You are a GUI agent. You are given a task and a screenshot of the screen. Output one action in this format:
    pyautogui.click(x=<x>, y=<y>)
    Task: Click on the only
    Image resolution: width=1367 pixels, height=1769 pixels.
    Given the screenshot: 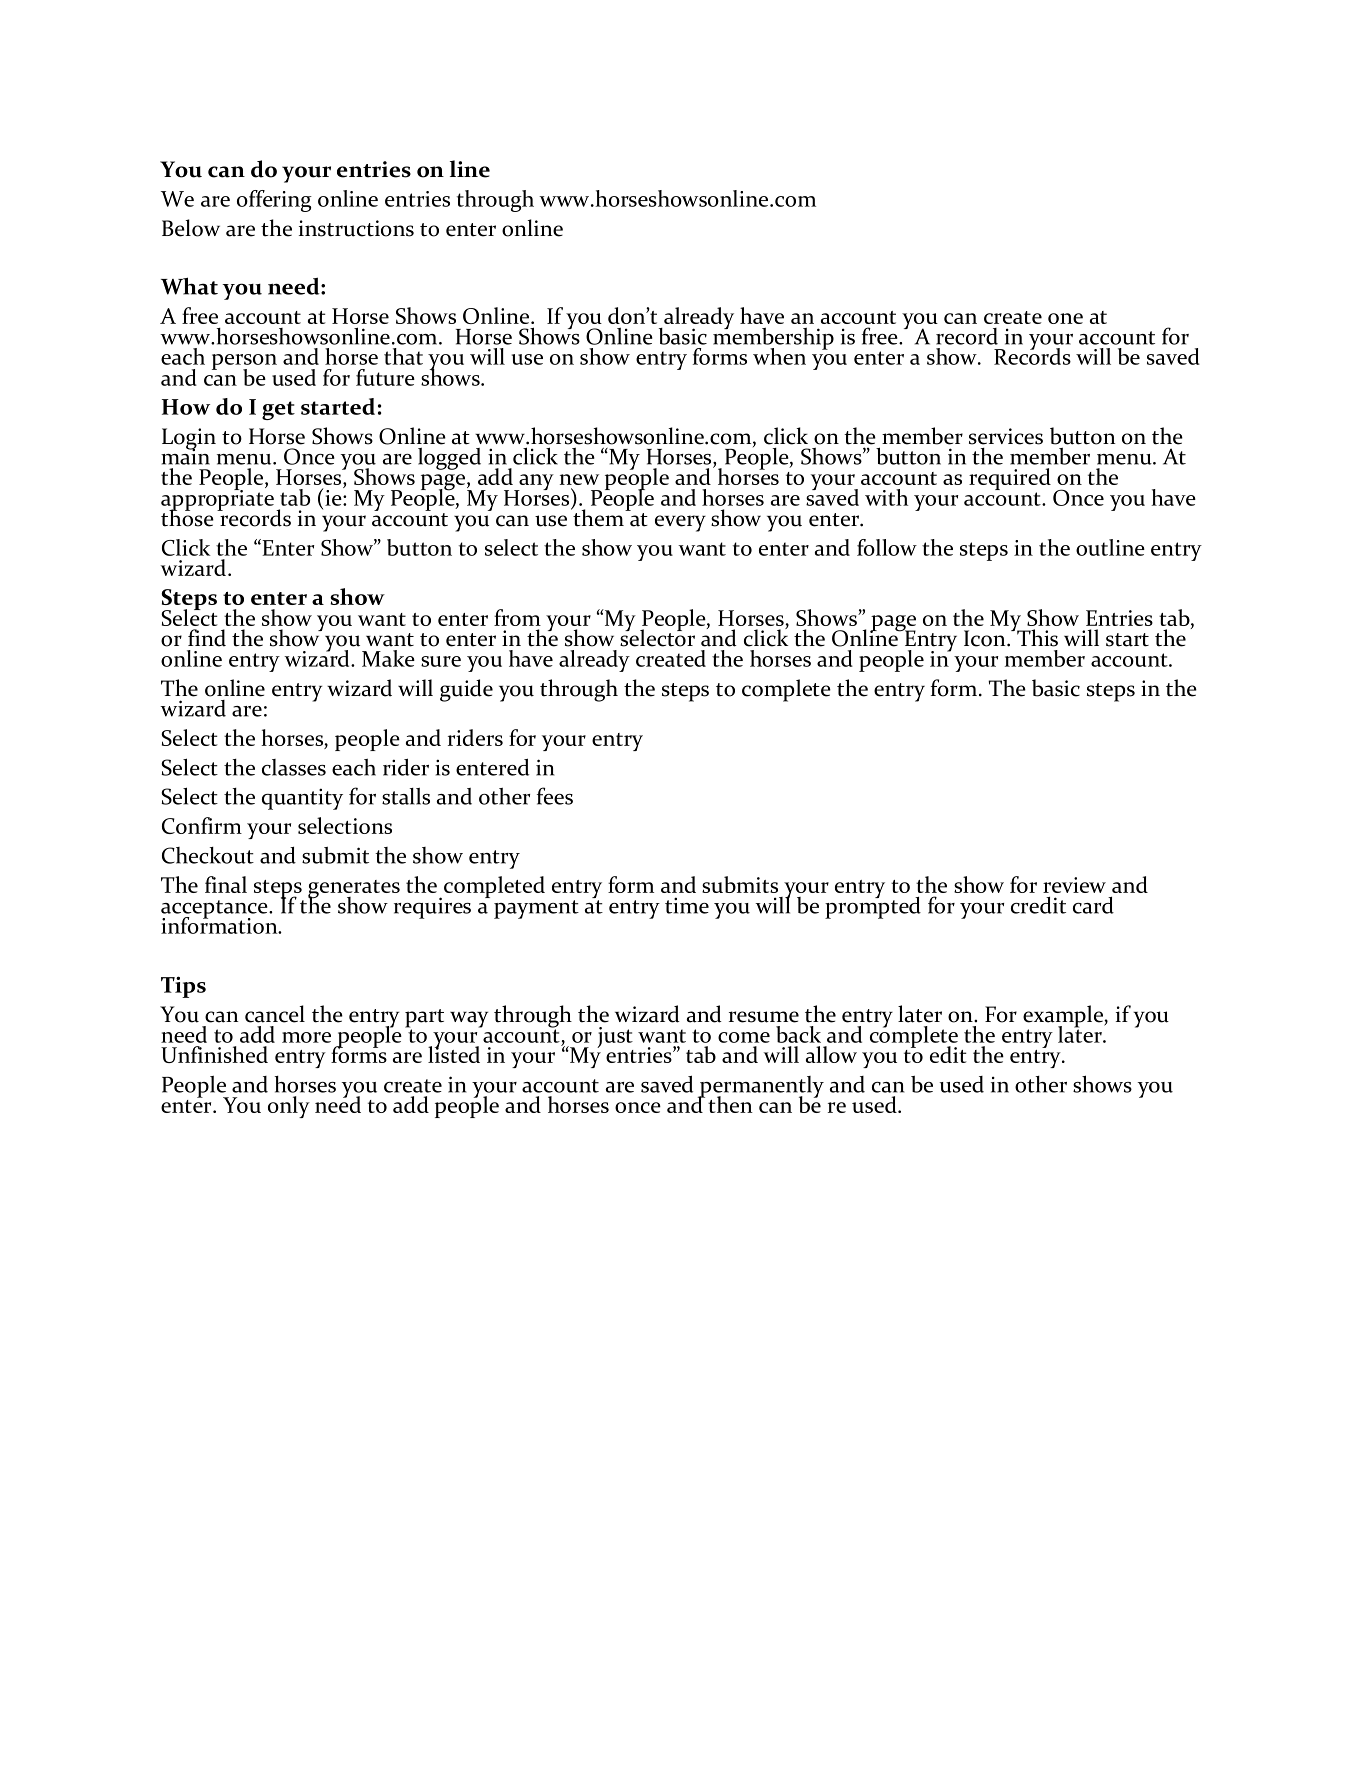 What is the action you would take?
    pyautogui.click(x=289, y=1107)
